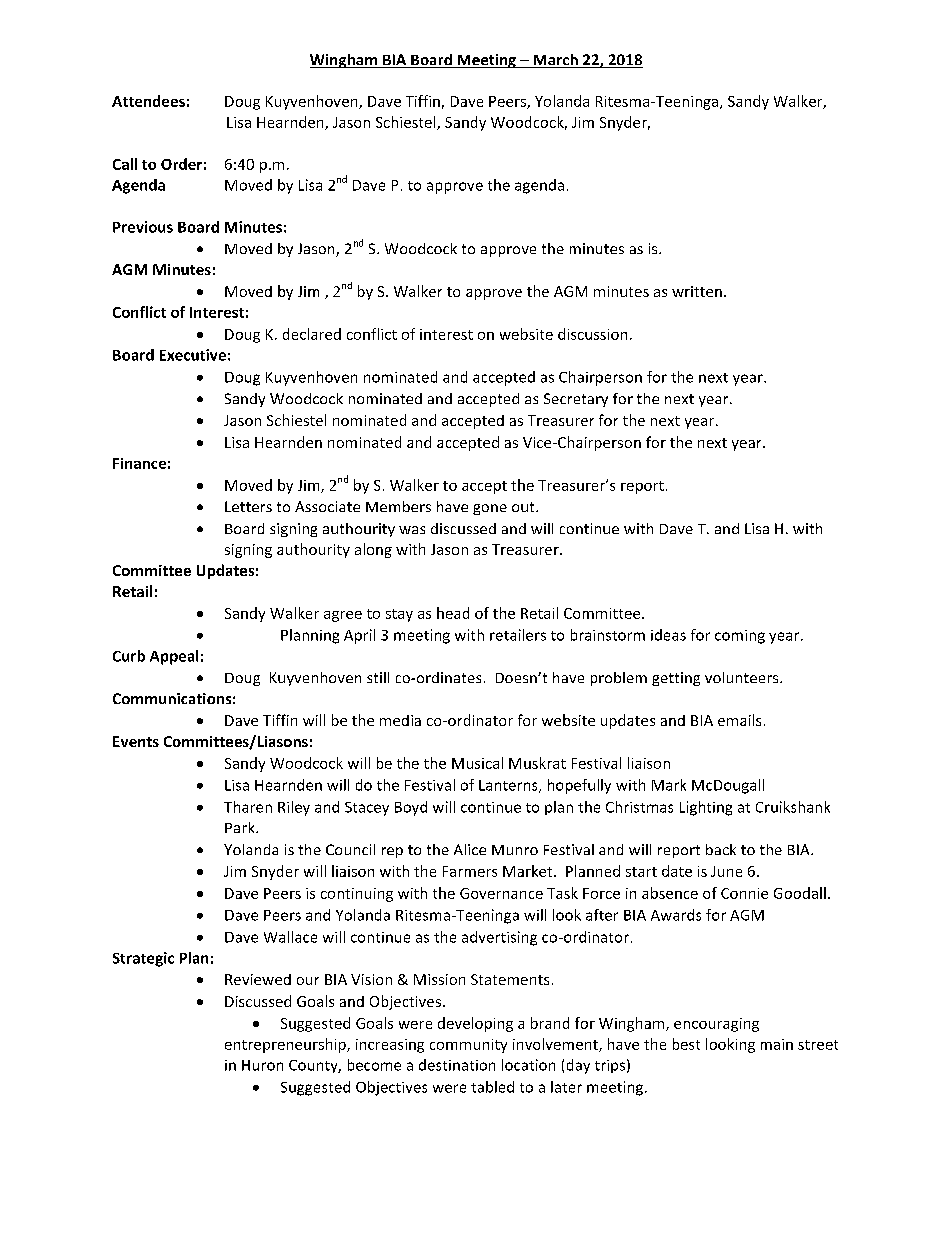 The image size is (952, 1233). I want to click on coming, so click(740, 637).
